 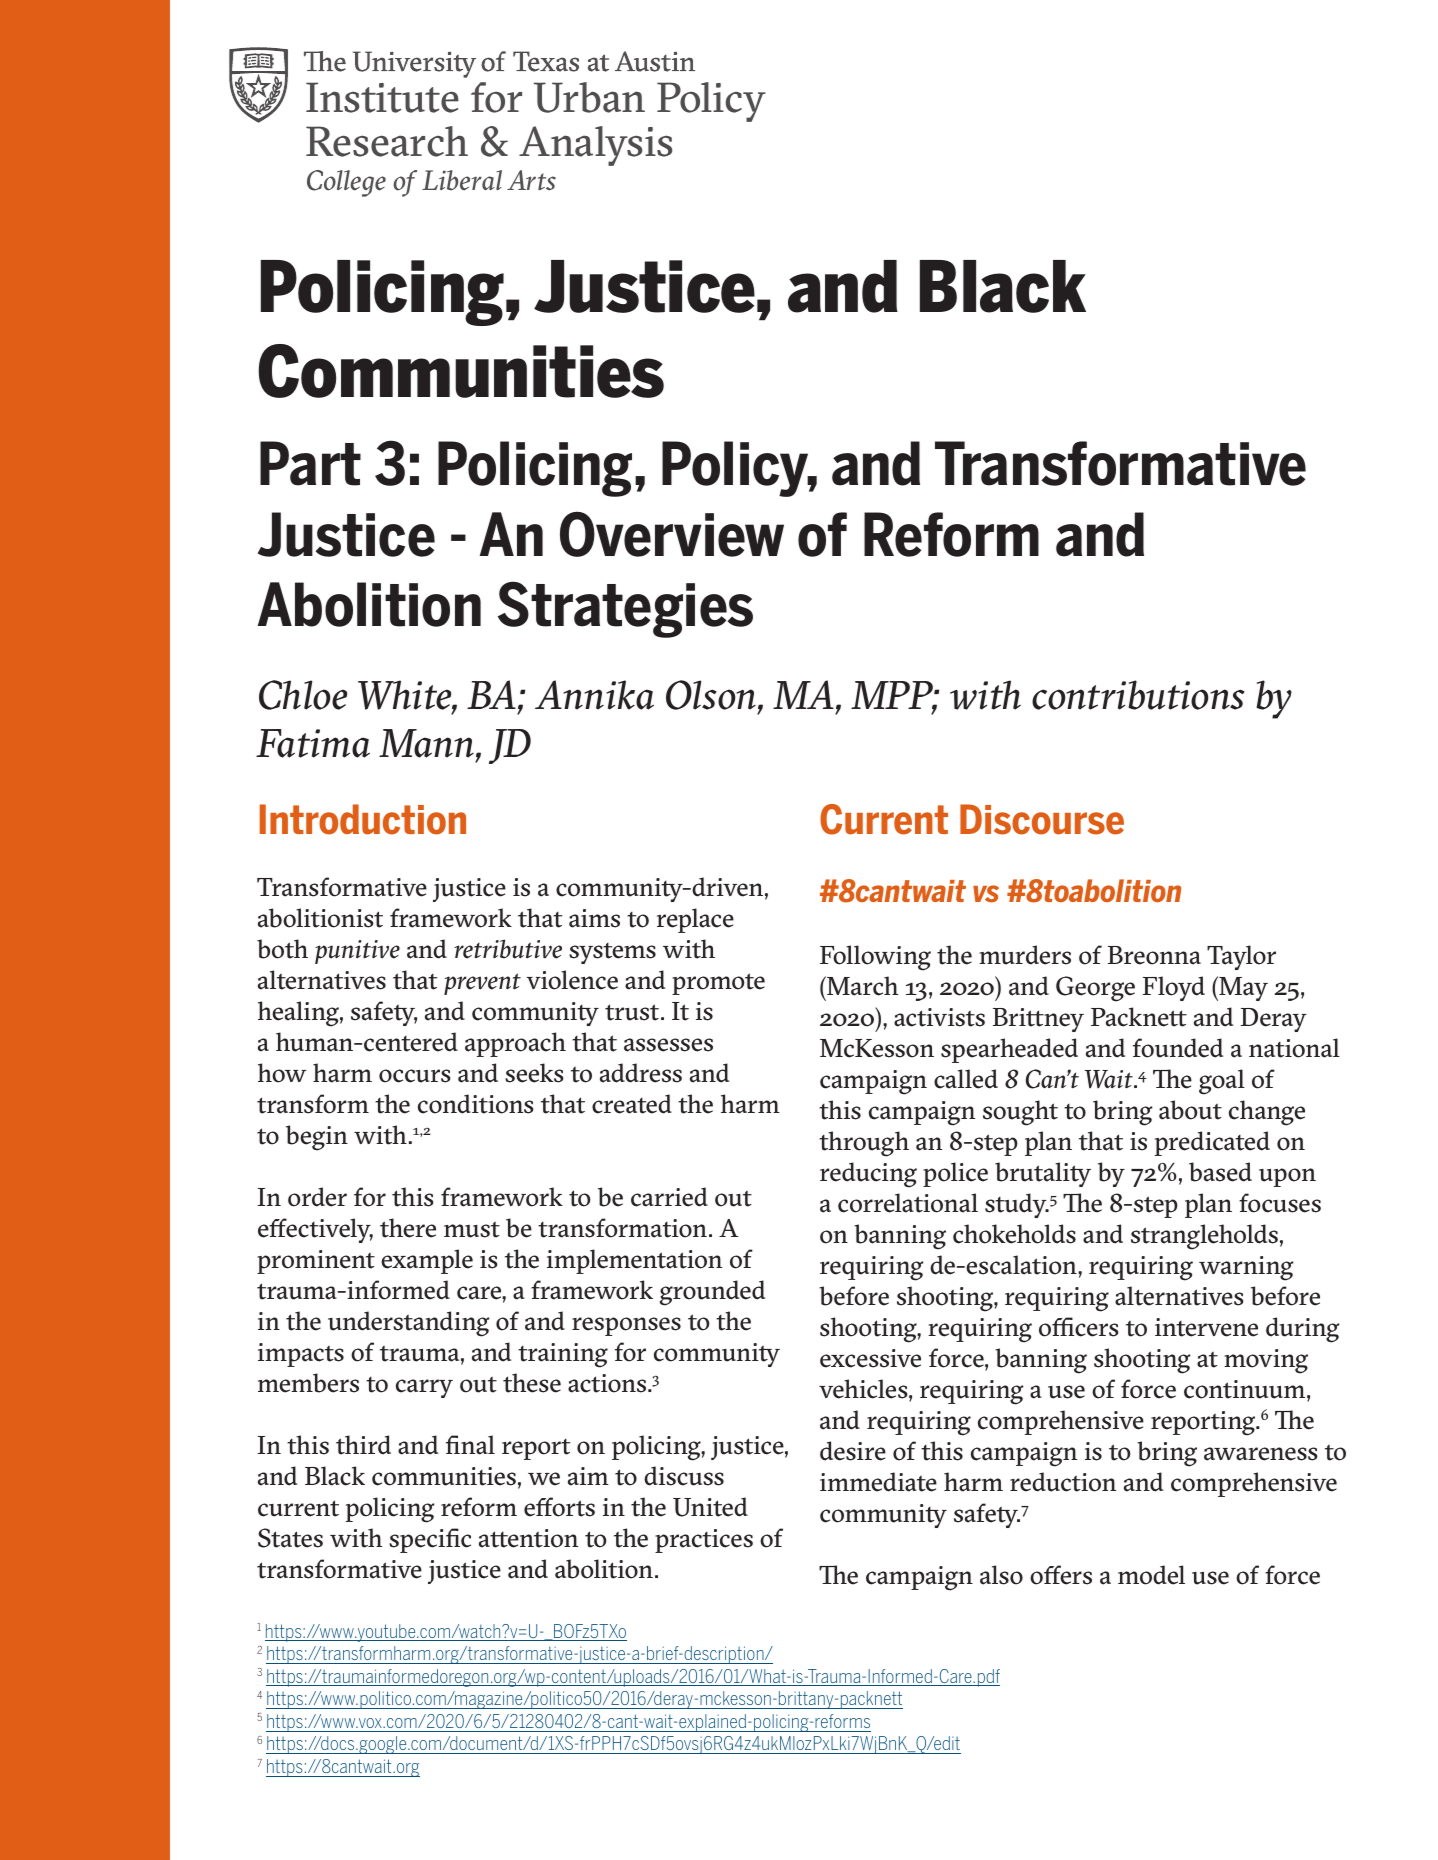 I want to click on Research, so click(x=387, y=141).
